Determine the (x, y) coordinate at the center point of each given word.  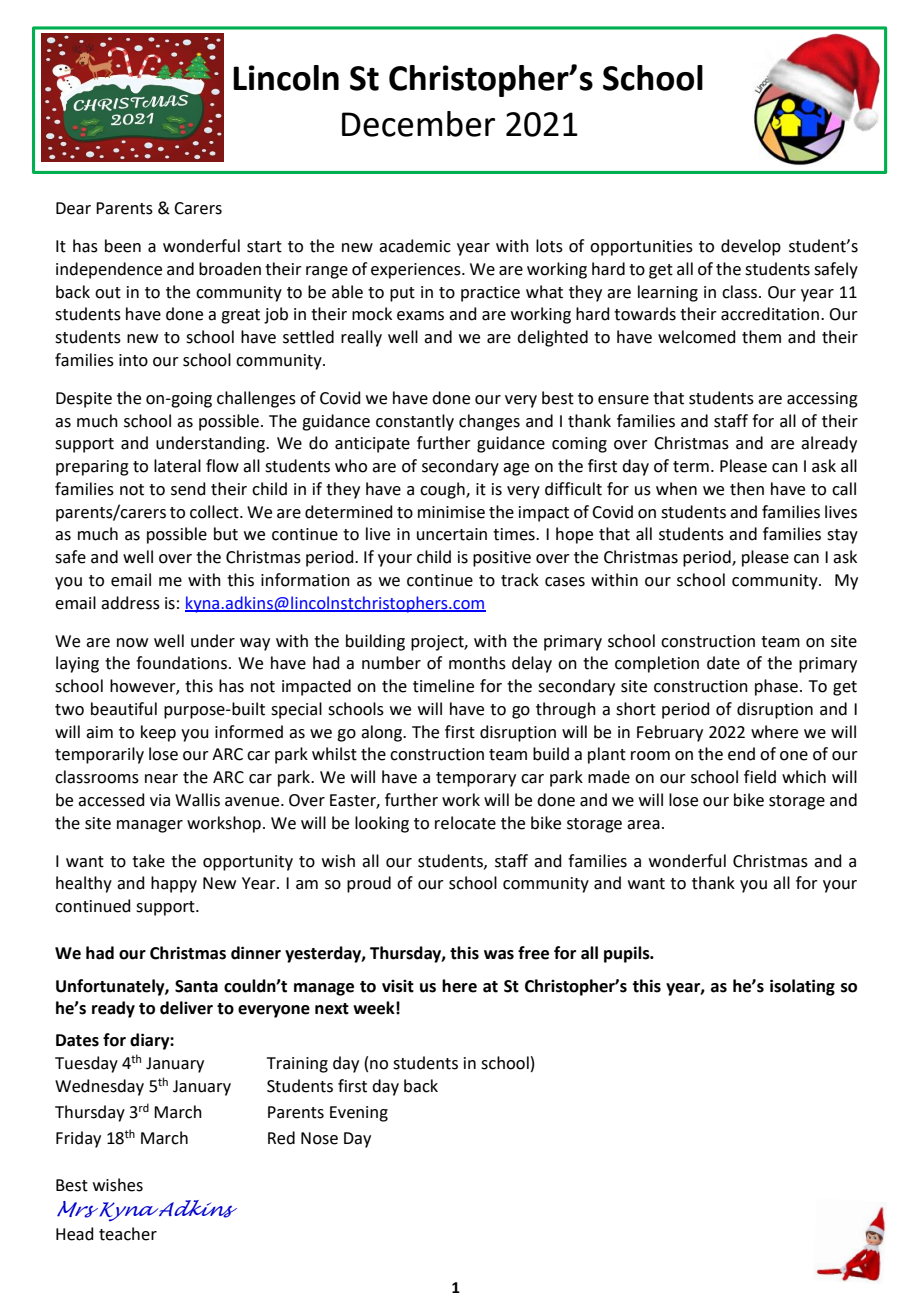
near (161, 779)
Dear (73, 208)
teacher (128, 1234)
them (761, 337)
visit (398, 986)
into (133, 360)
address (130, 603)
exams (420, 316)
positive (502, 559)
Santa (196, 986)
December (418, 124)
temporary (476, 779)
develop (751, 247)
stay (842, 536)
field (760, 777)
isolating (802, 987)
